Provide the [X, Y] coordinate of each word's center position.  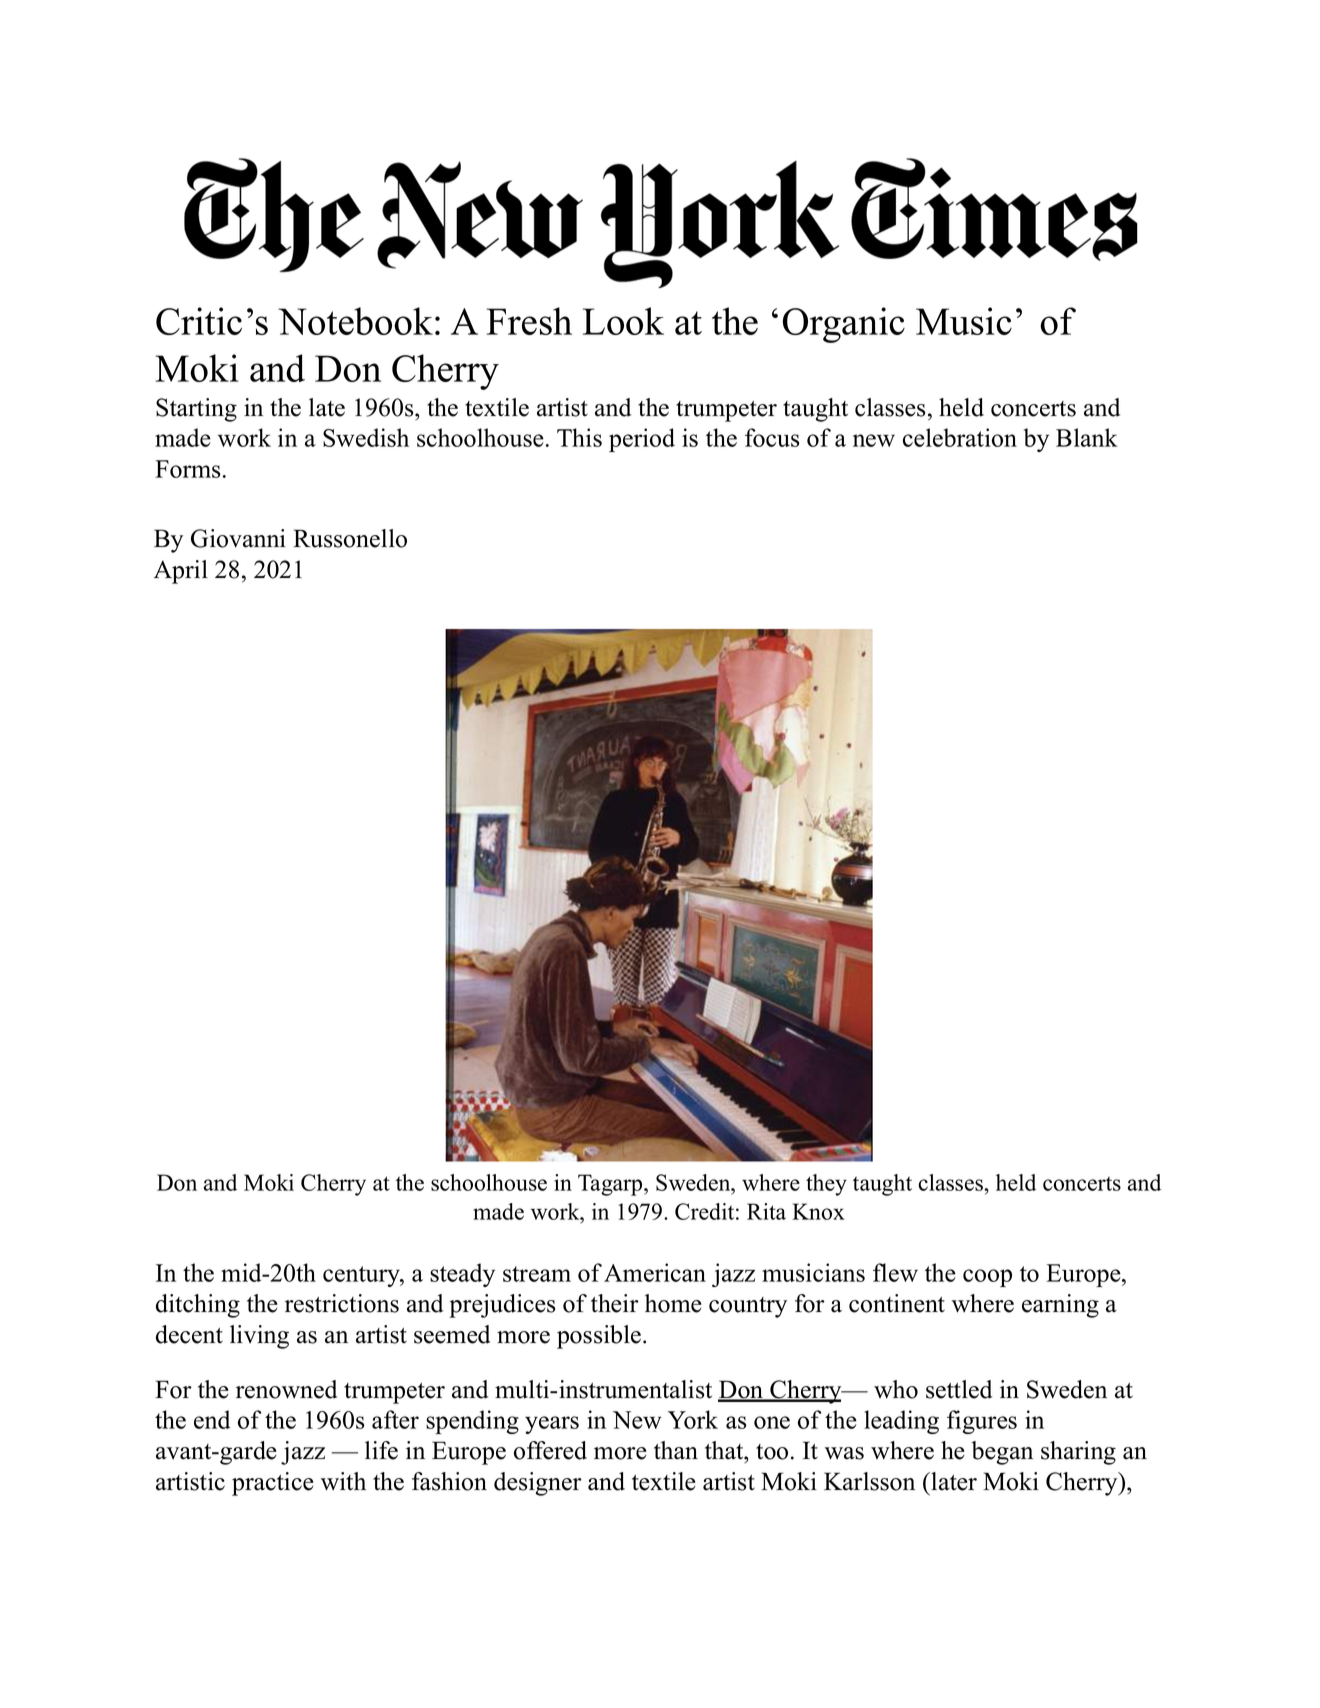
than [676, 1450]
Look [623, 321]
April [181, 572]
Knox [818, 1211]
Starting [196, 410]
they [826, 1185]
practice [273, 1484]
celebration [960, 437]
